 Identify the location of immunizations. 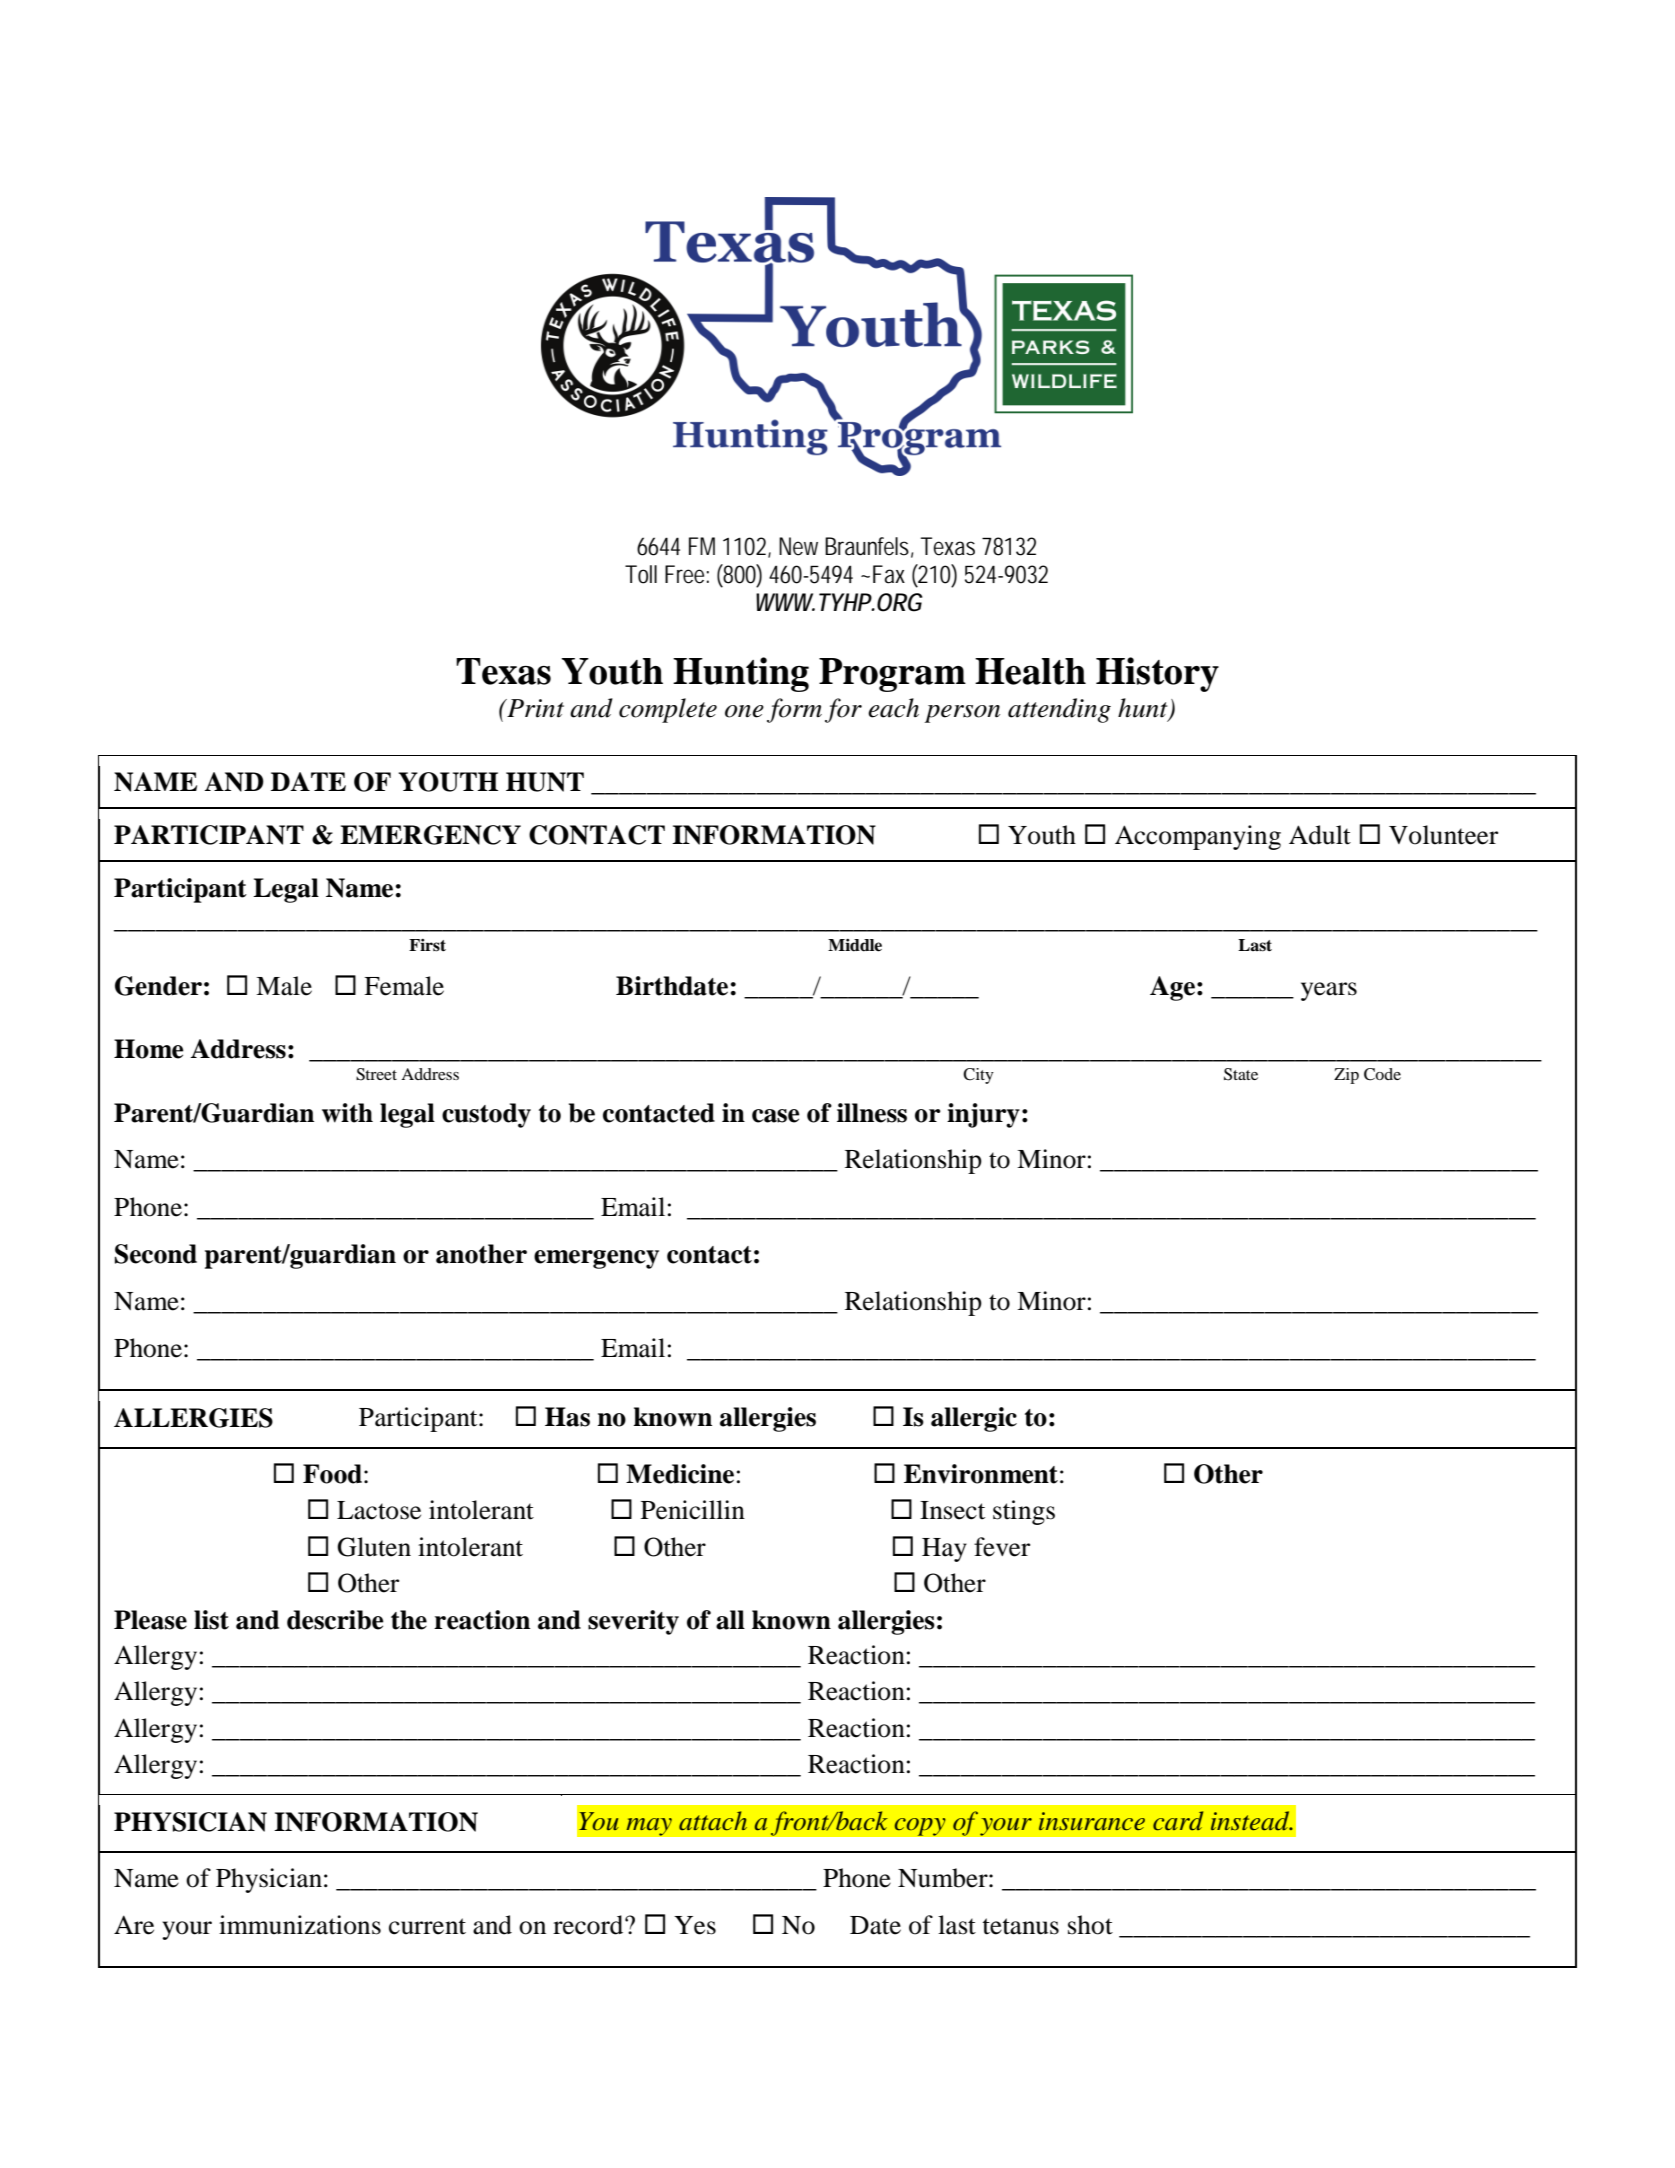
(300, 1925).
